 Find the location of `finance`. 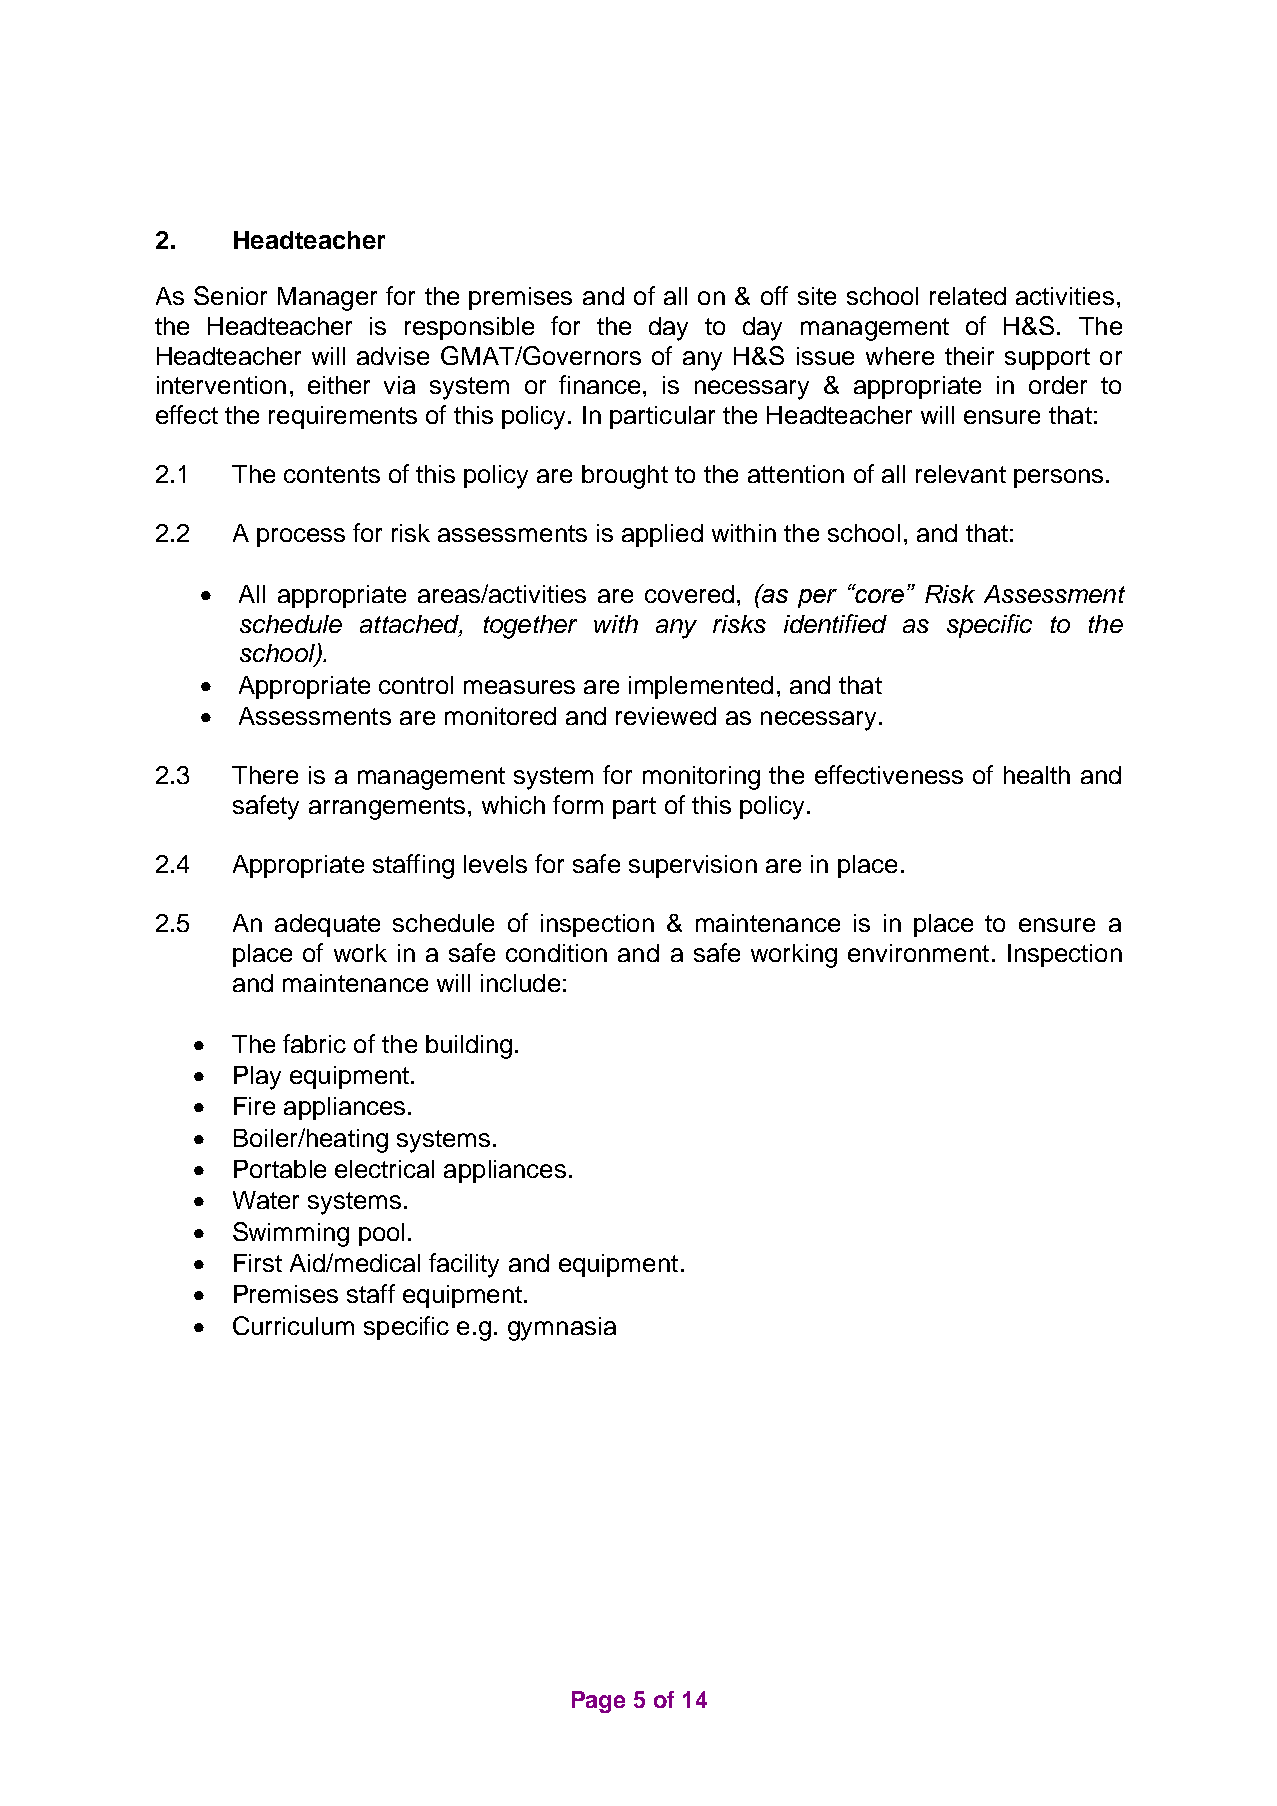

finance is located at coordinates (601, 384).
